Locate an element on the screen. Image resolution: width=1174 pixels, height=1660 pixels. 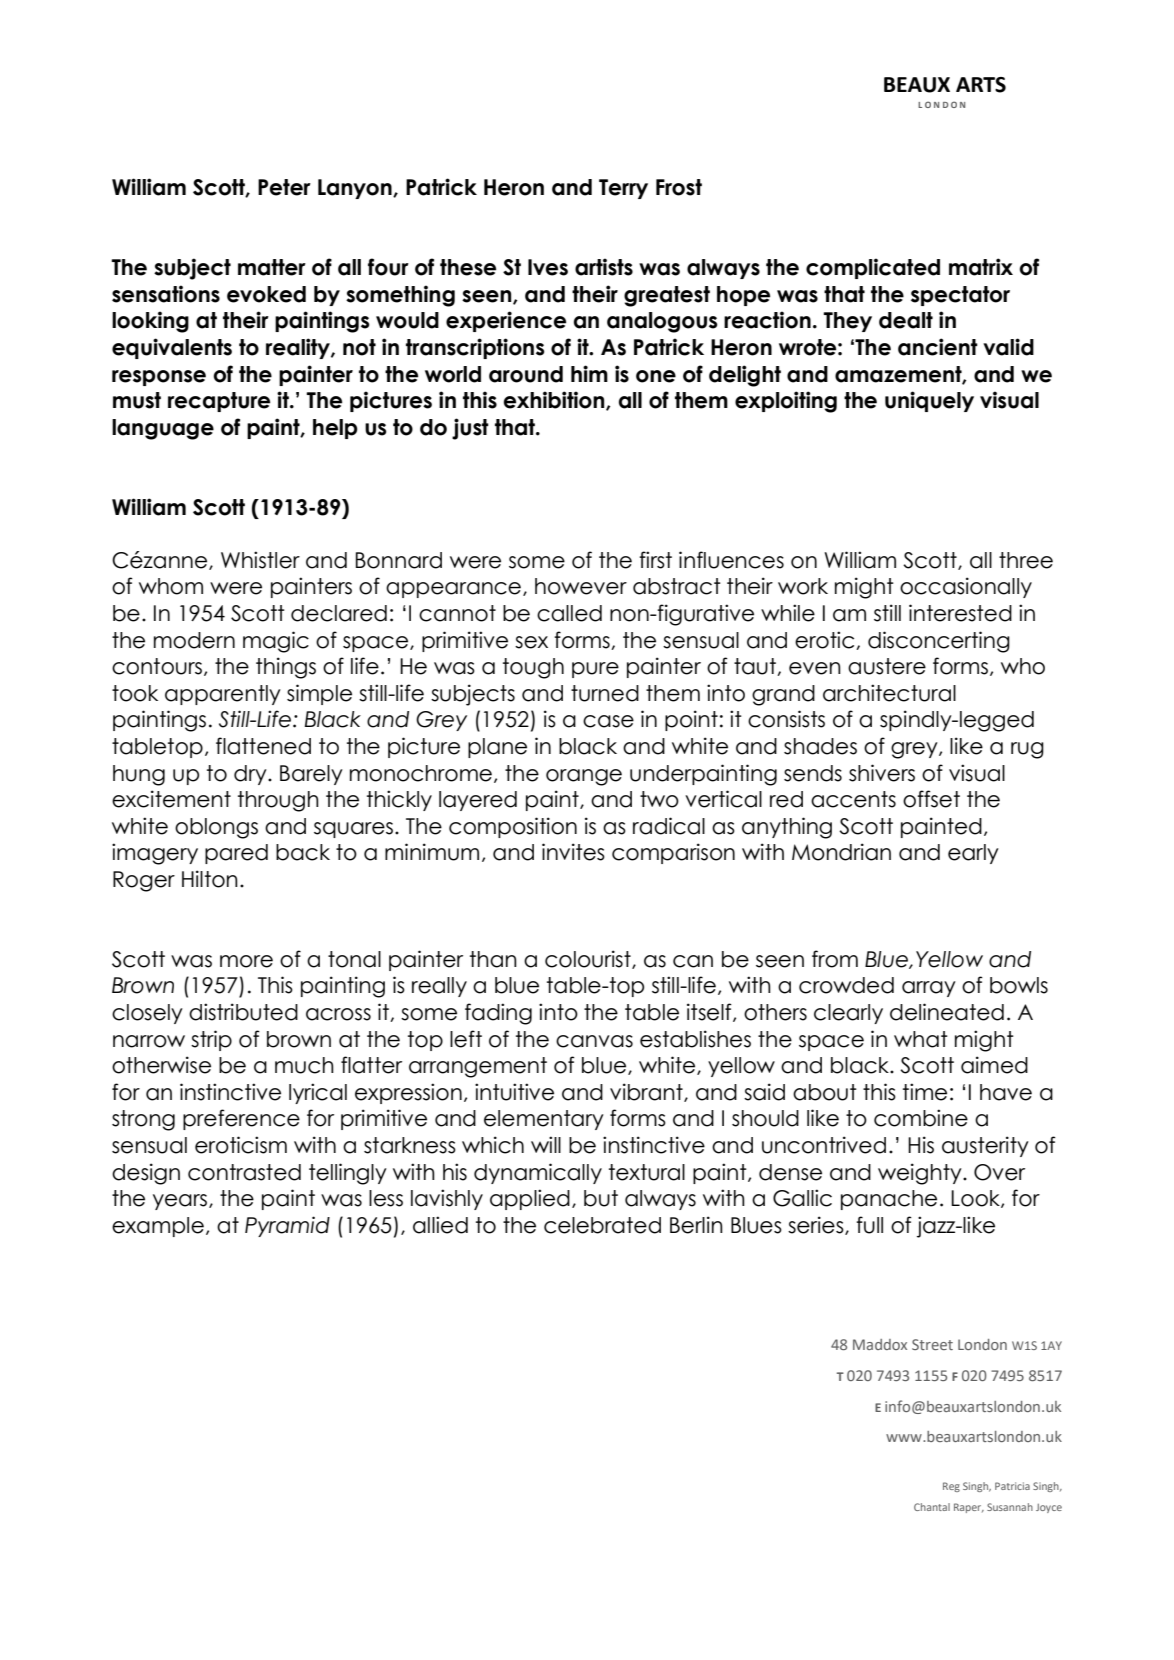
disconcerting is located at coordinates (939, 642).
